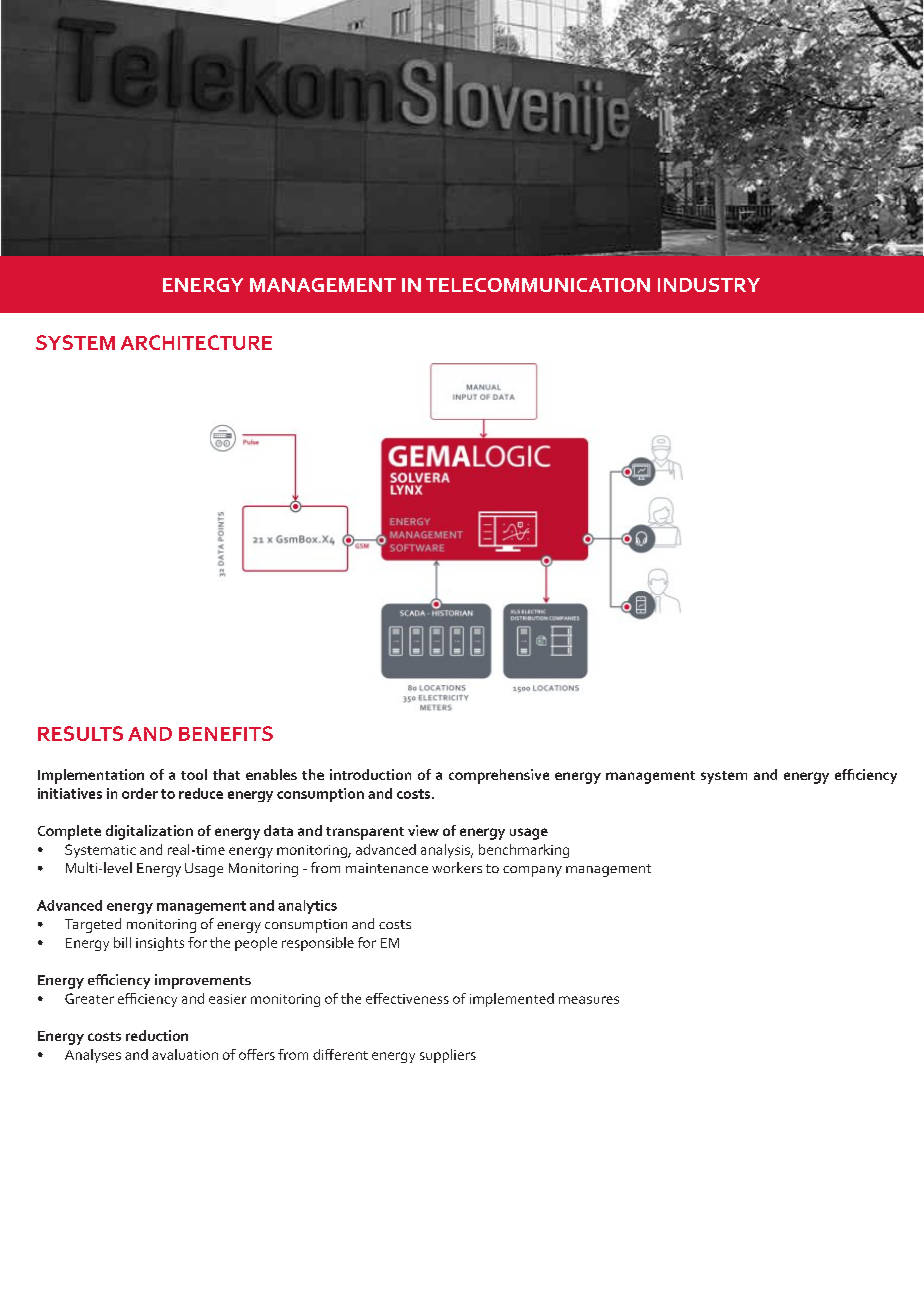  Describe the element at coordinates (157, 1035) in the image. I see `reduction` at that location.
